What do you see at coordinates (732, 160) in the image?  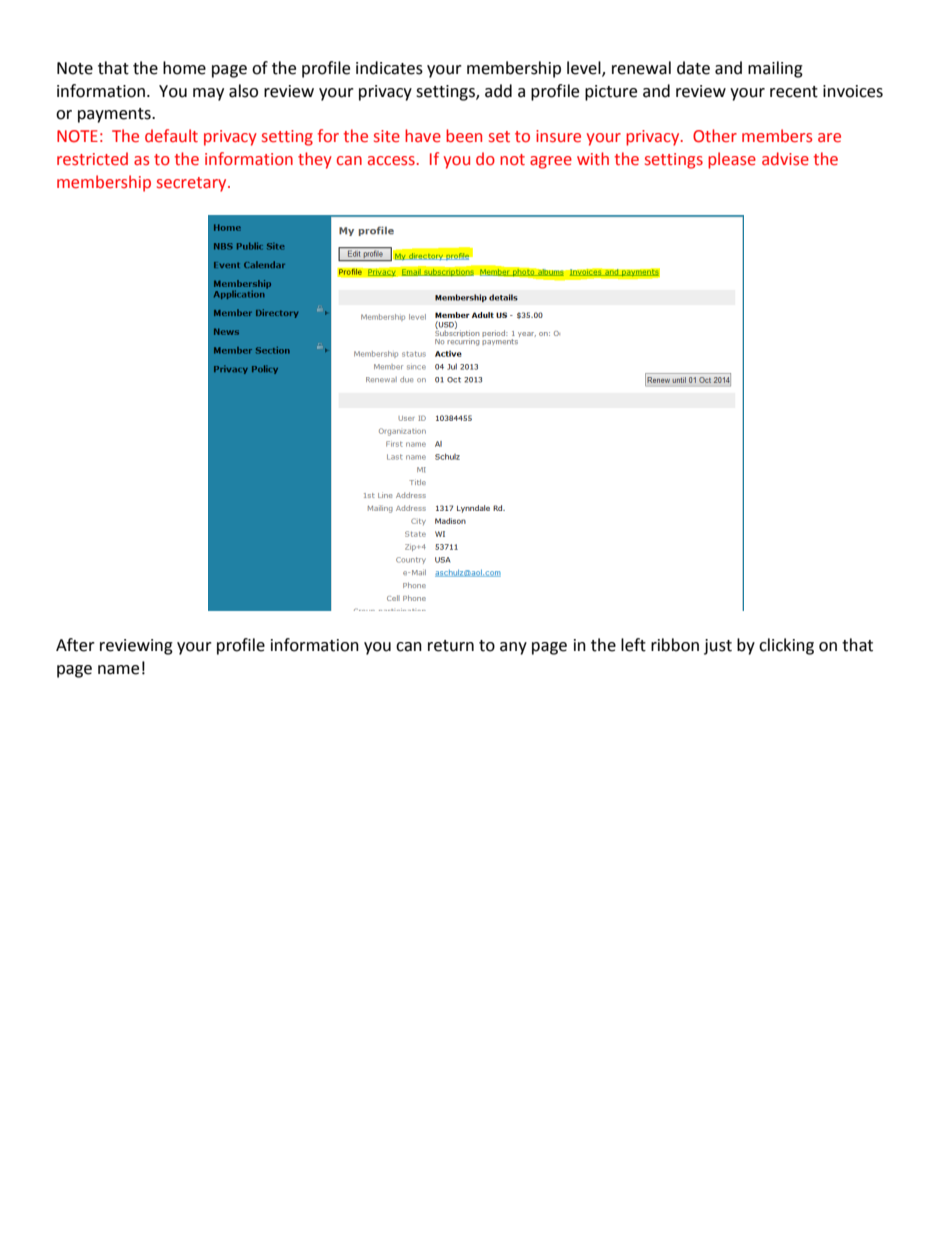 I see `please` at bounding box center [732, 160].
